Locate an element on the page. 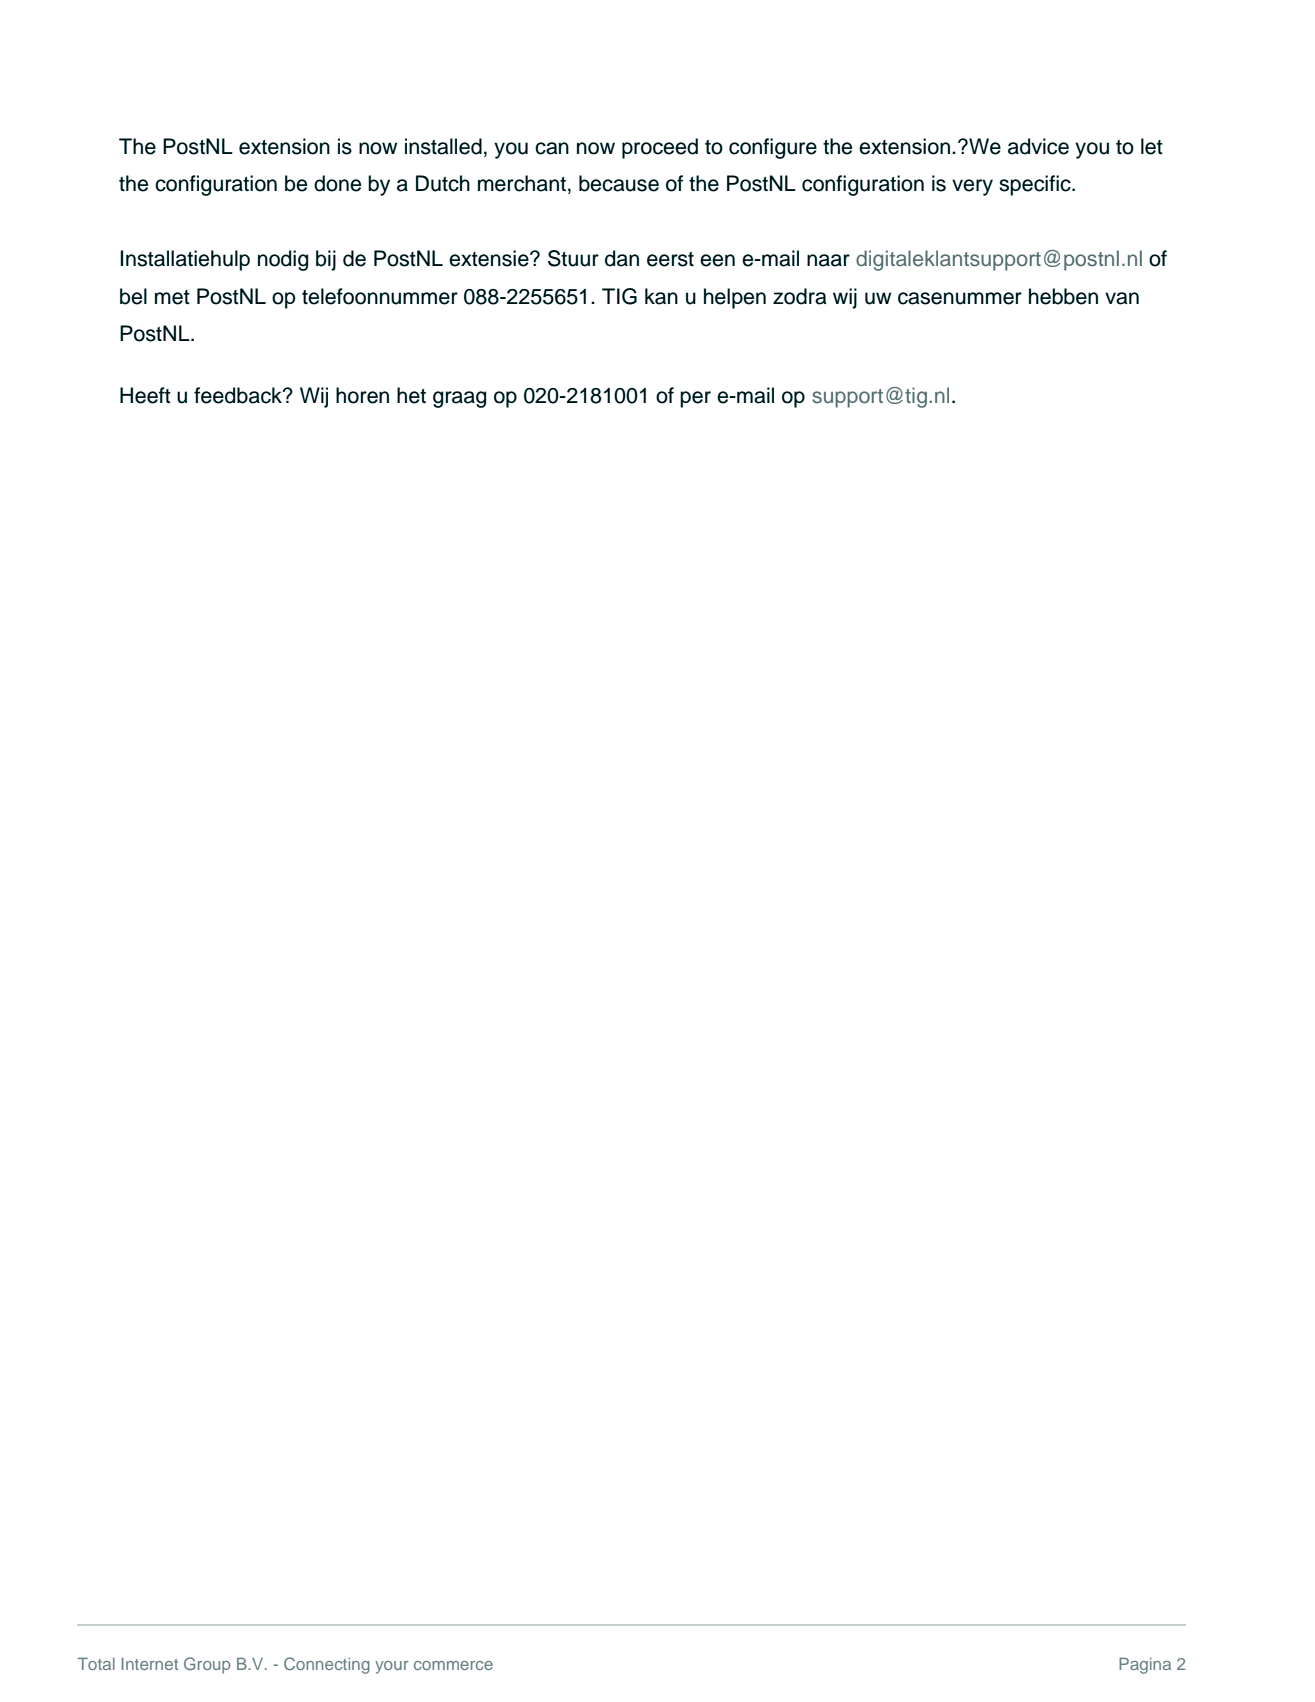  Pagina is located at coordinates (1145, 1665).
